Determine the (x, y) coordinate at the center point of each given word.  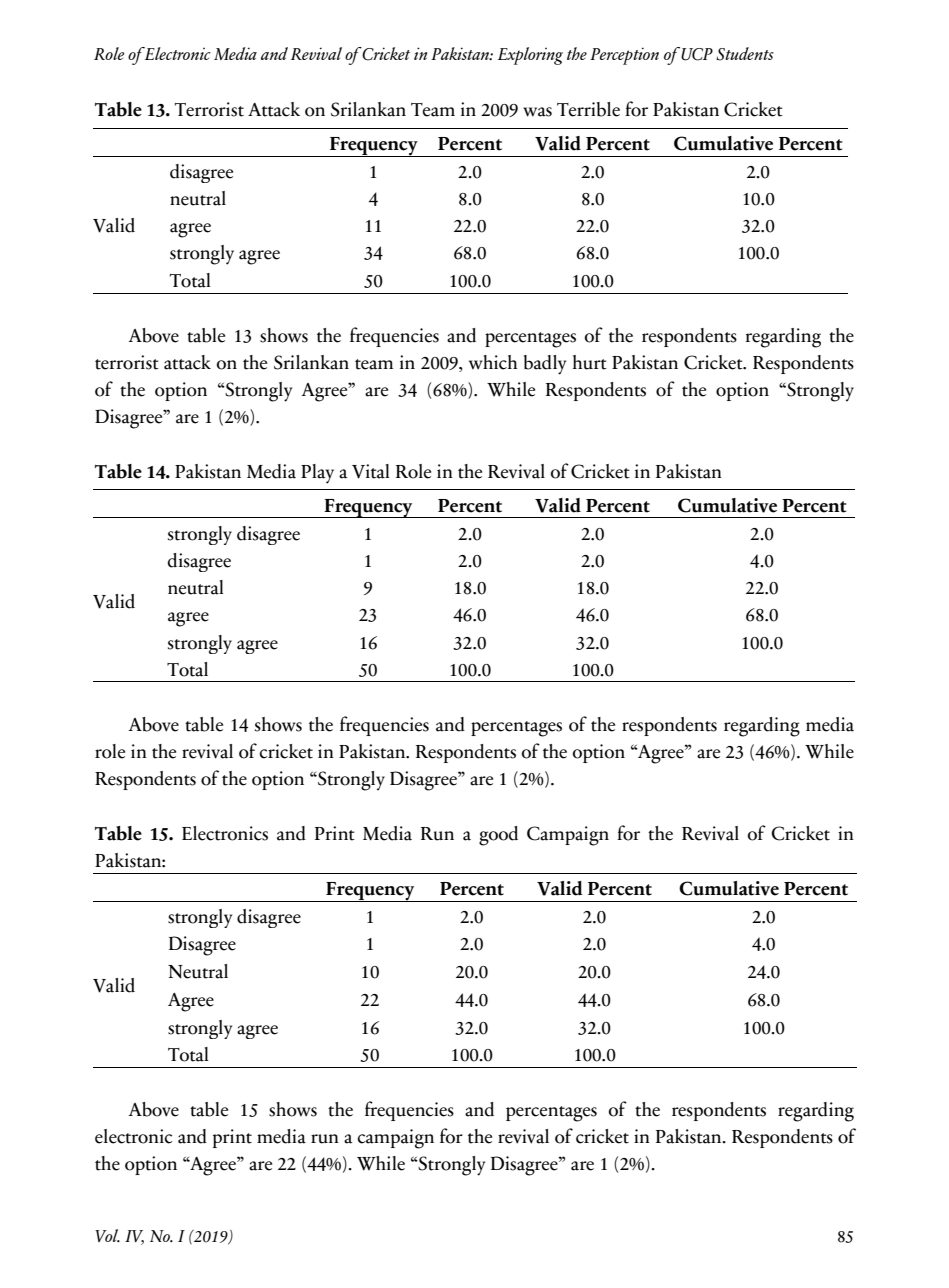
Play (317, 474)
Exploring (530, 56)
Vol (107, 1235)
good (498, 836)
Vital (370, 471)
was (537, 112)
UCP (697, 54)
